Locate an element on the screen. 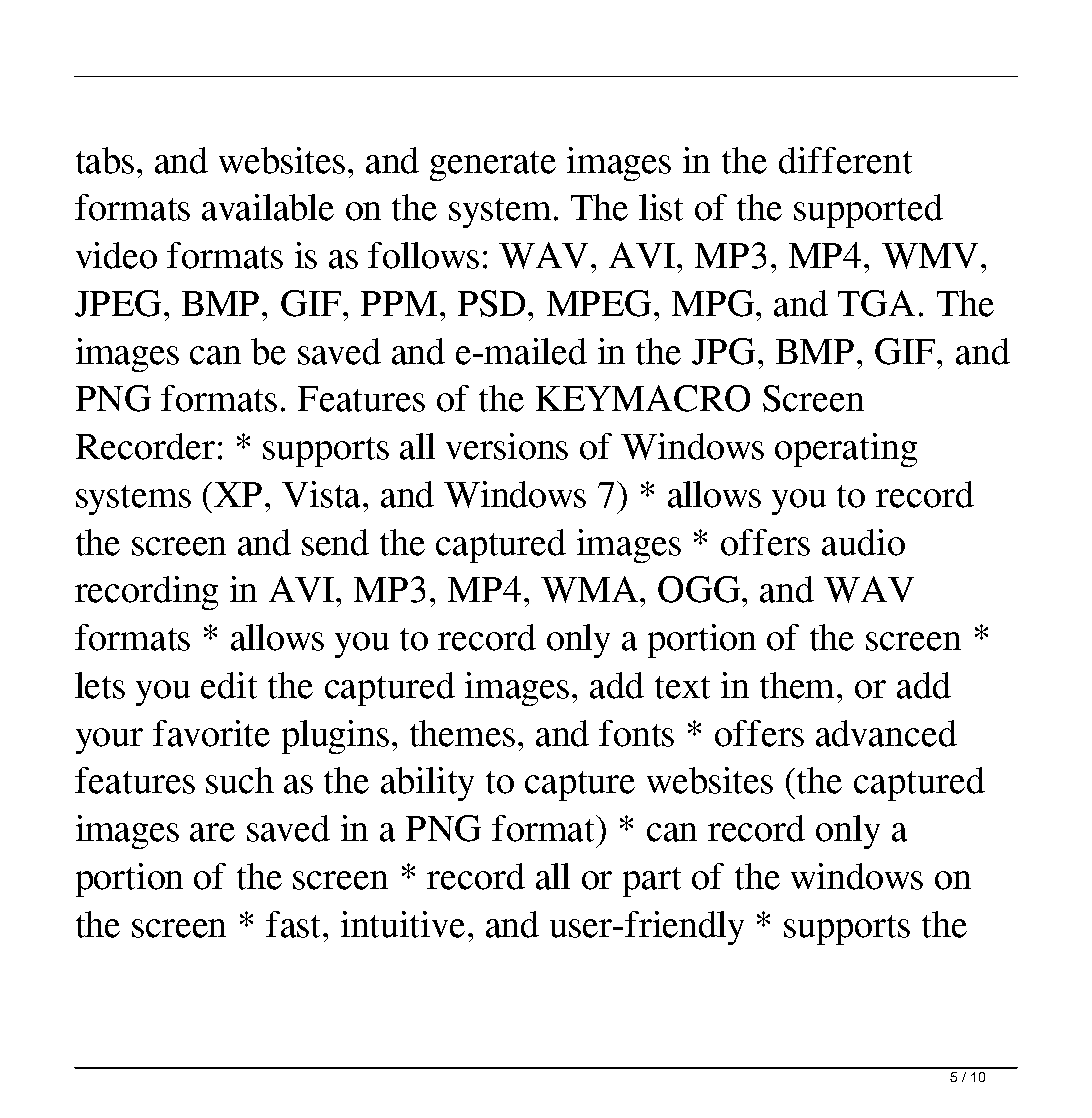 Image resolution: width=1092 pixels, height=1118 pixels. available is located at coordinates (268, 207).
